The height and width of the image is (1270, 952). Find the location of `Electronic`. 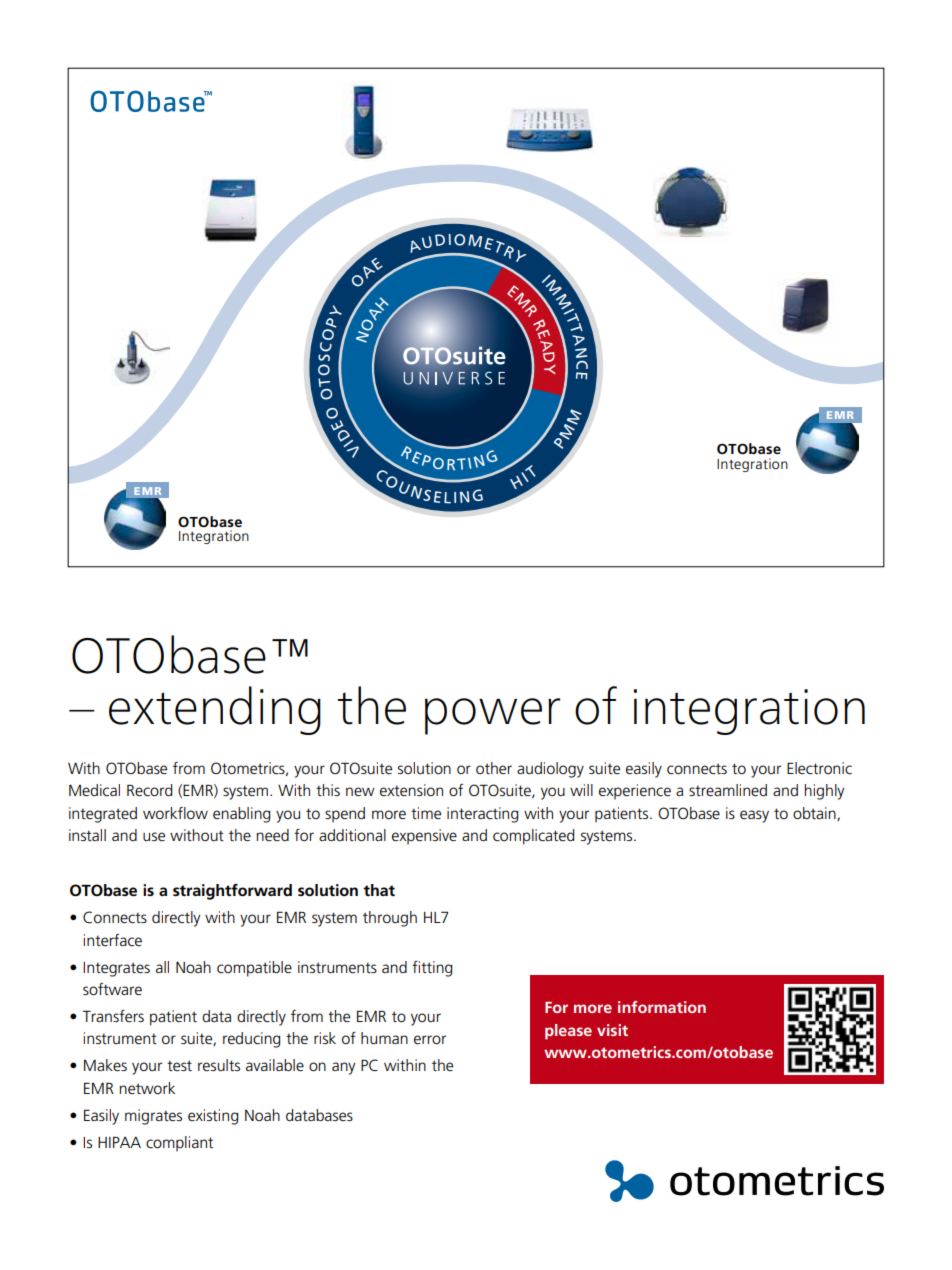

Electronic is located at coordinates (819, 768).
